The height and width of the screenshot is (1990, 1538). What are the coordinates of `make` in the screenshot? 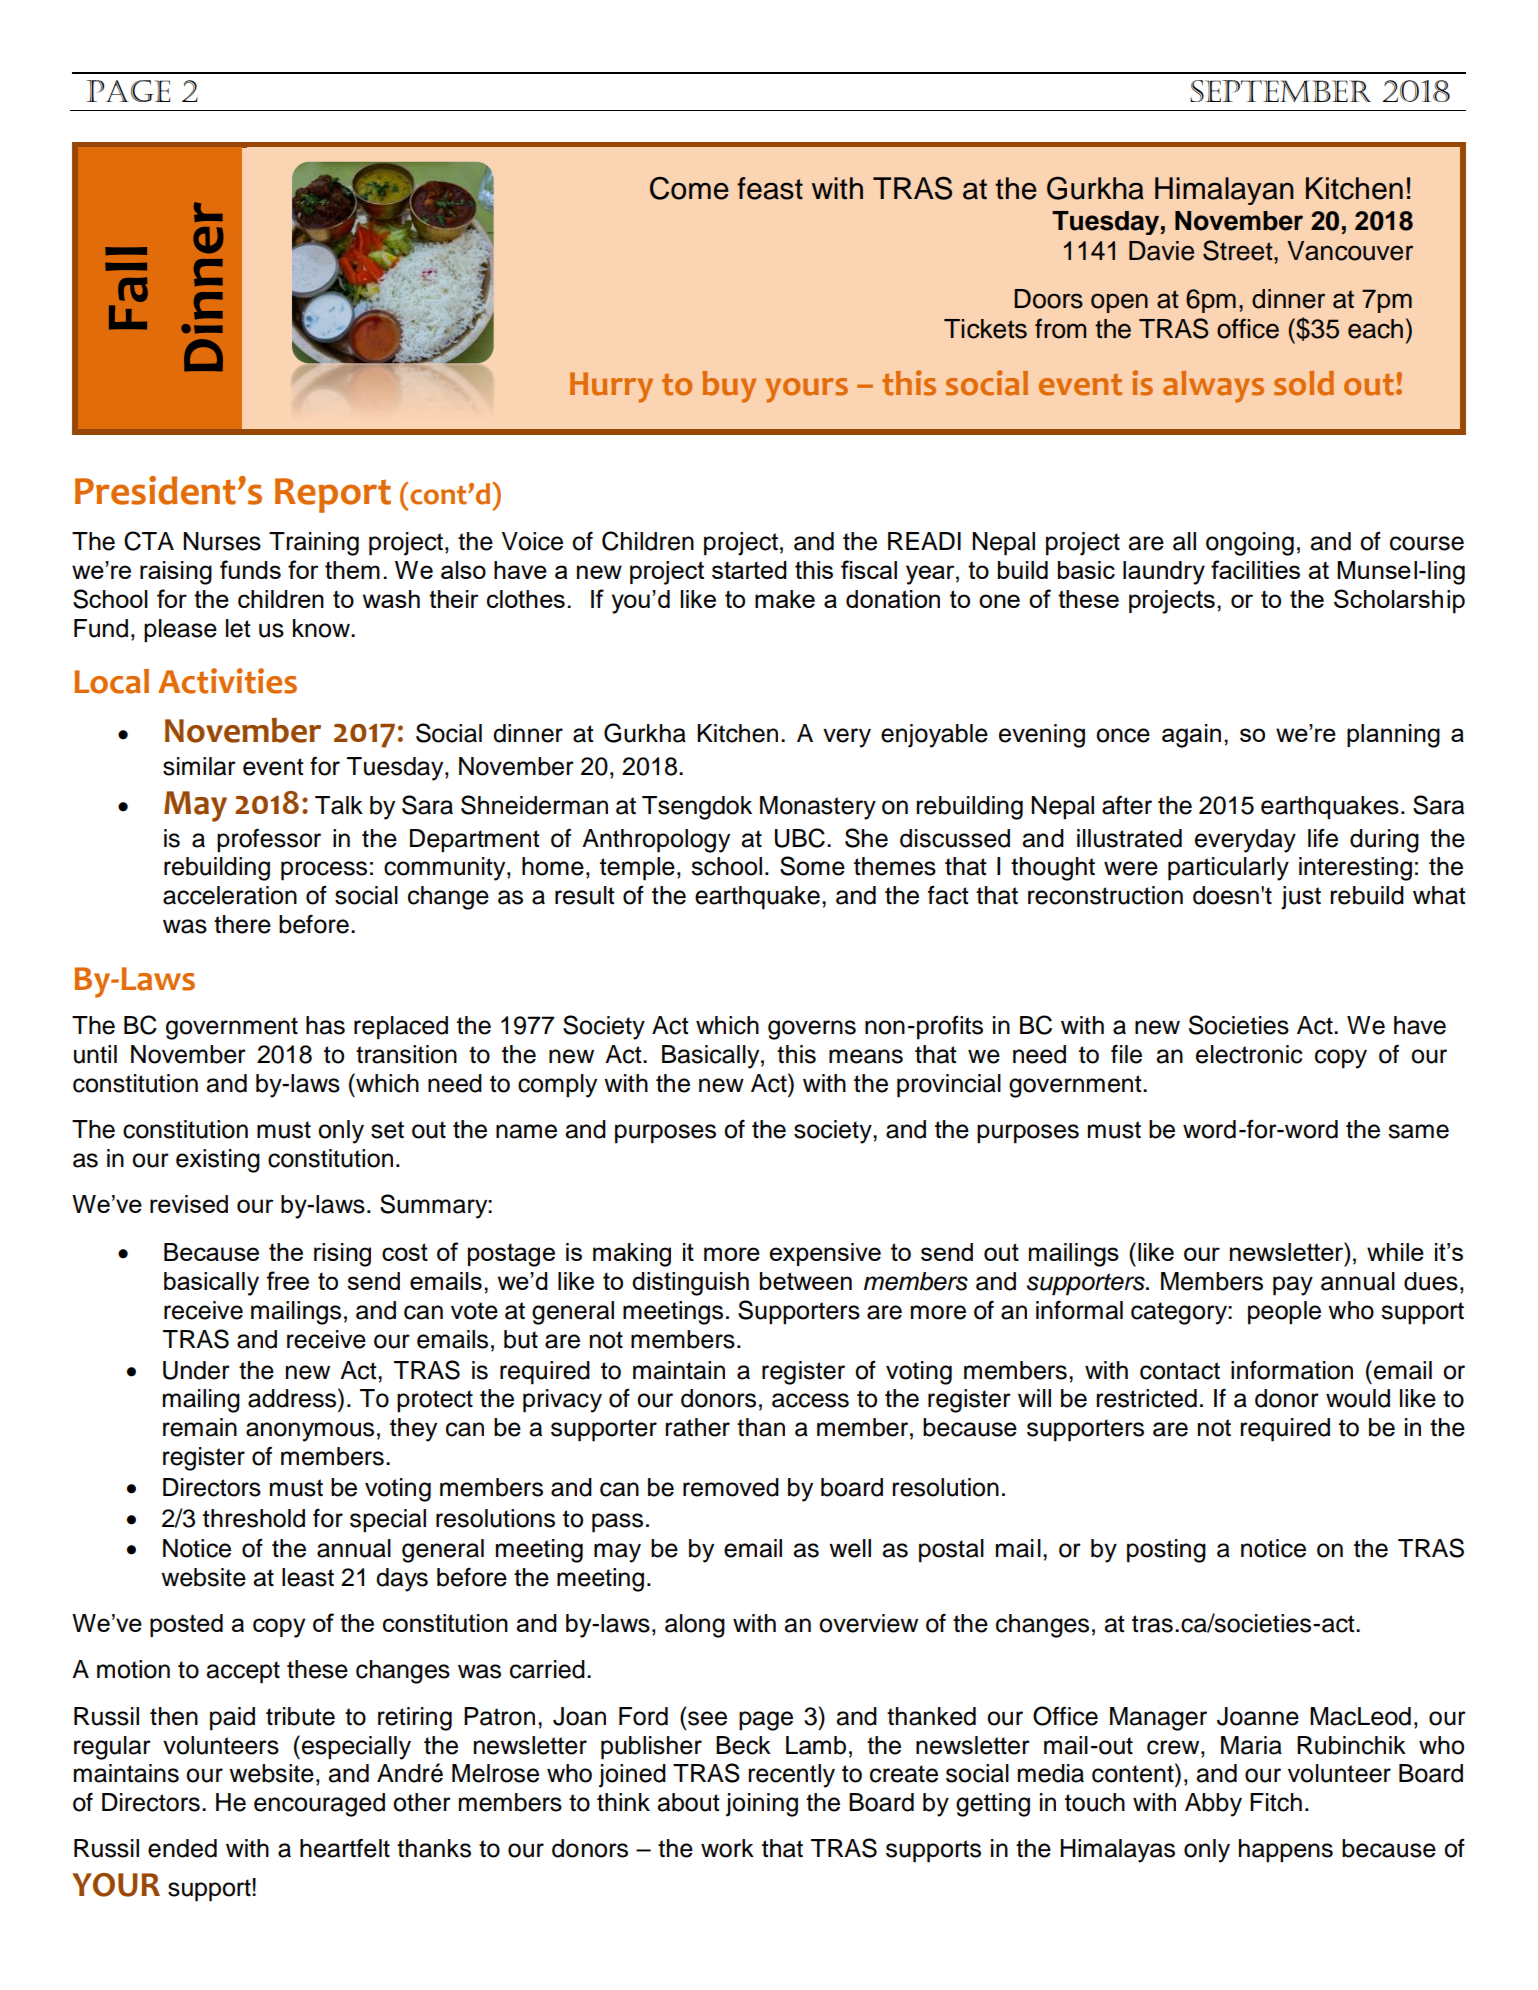 It's located at (785, 599).
